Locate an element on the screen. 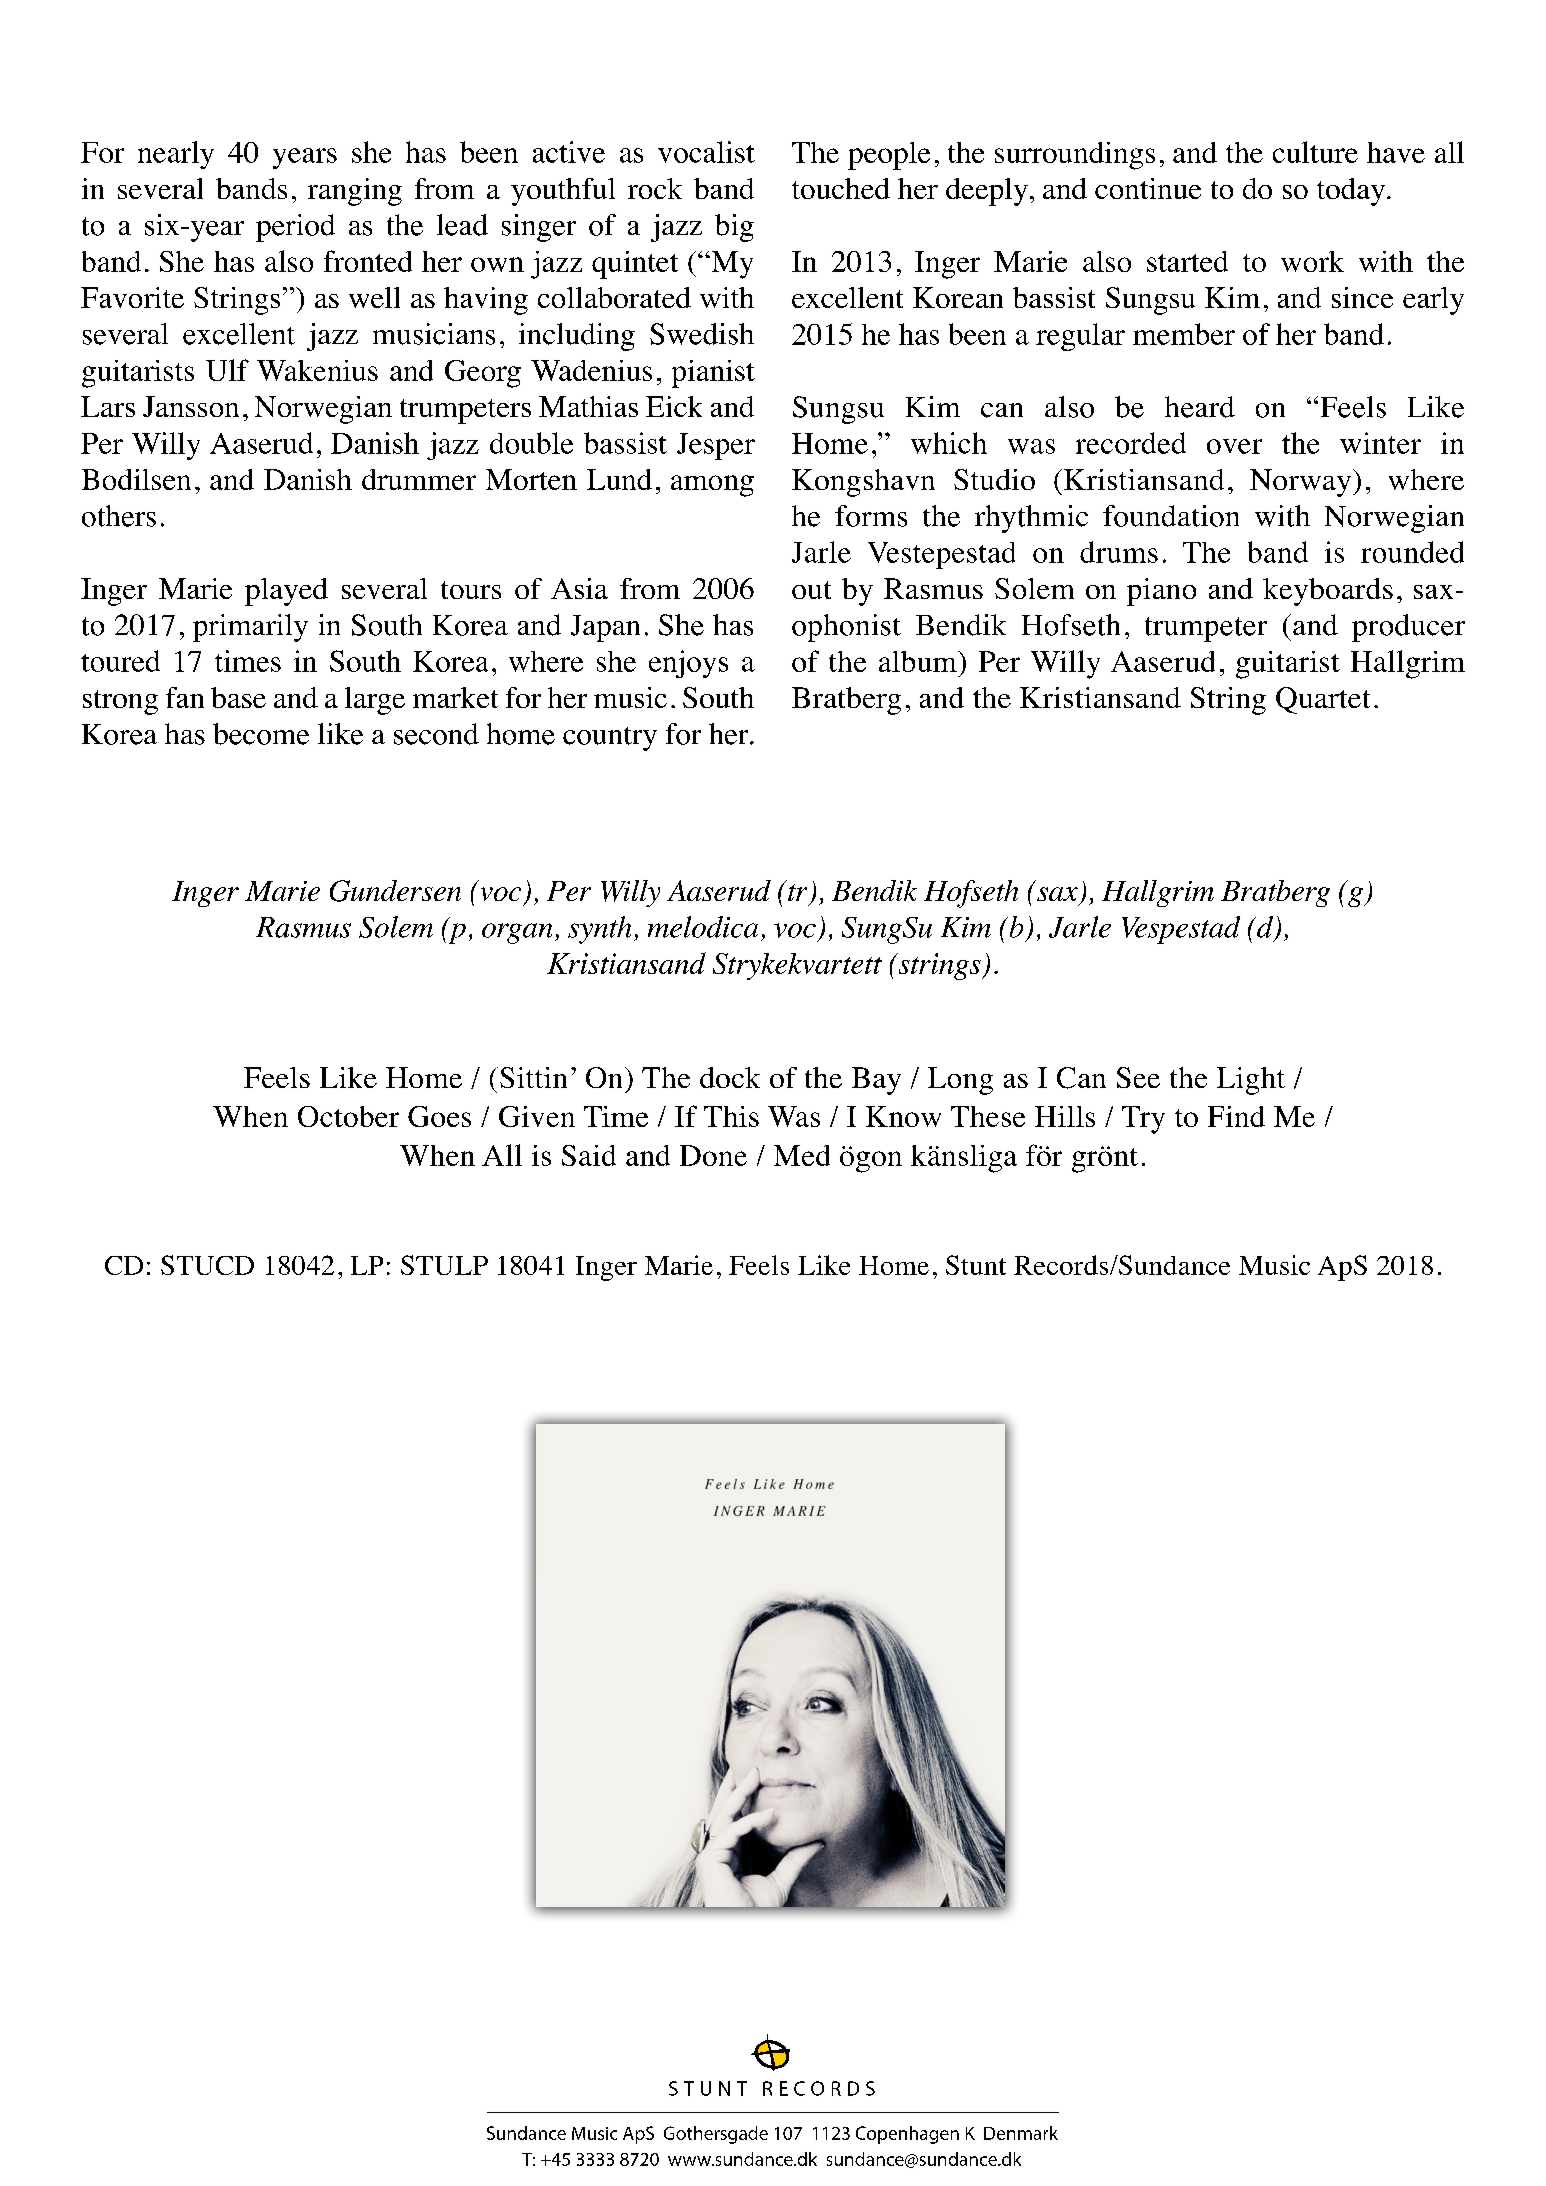  period is located at coordinates (295, 228).
